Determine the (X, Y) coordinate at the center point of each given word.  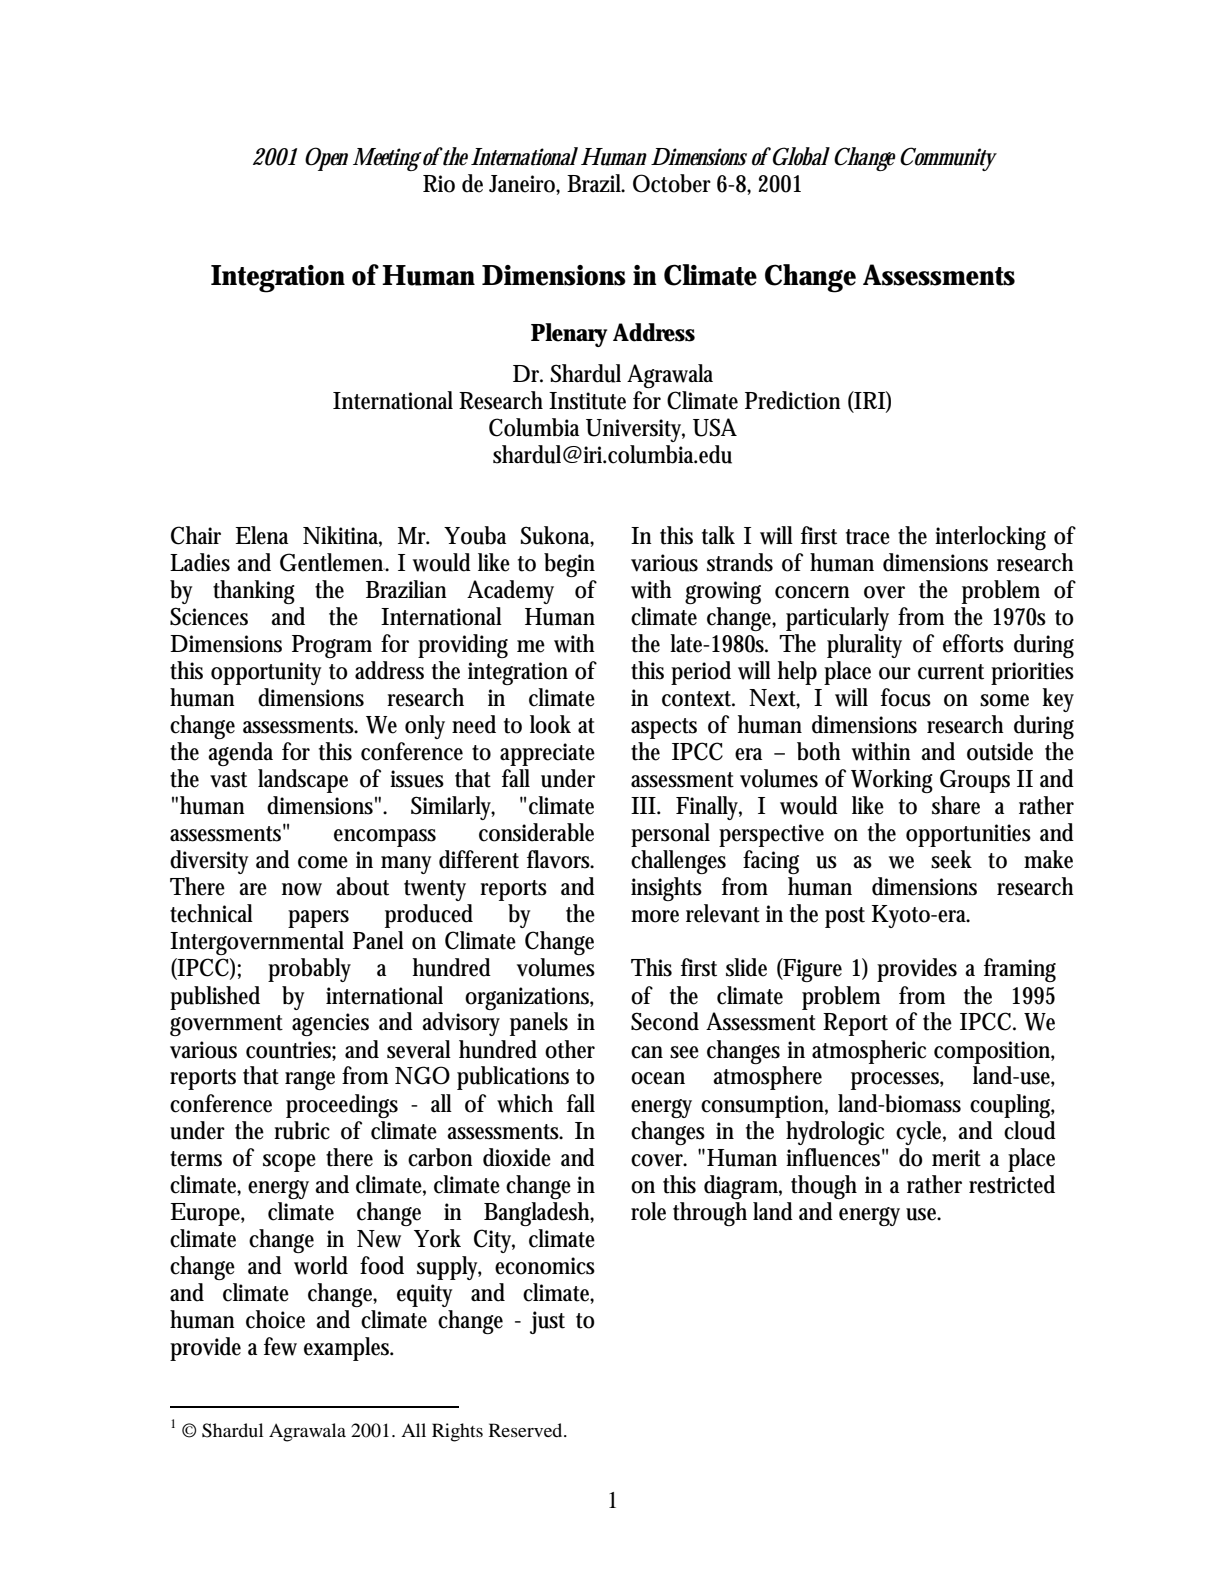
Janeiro (524, 185)
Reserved (527, 1430)
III (644, 805)
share (956, 805)
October (672, 183)
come (323, 862)
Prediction (793, 400)
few (280, 1346)
